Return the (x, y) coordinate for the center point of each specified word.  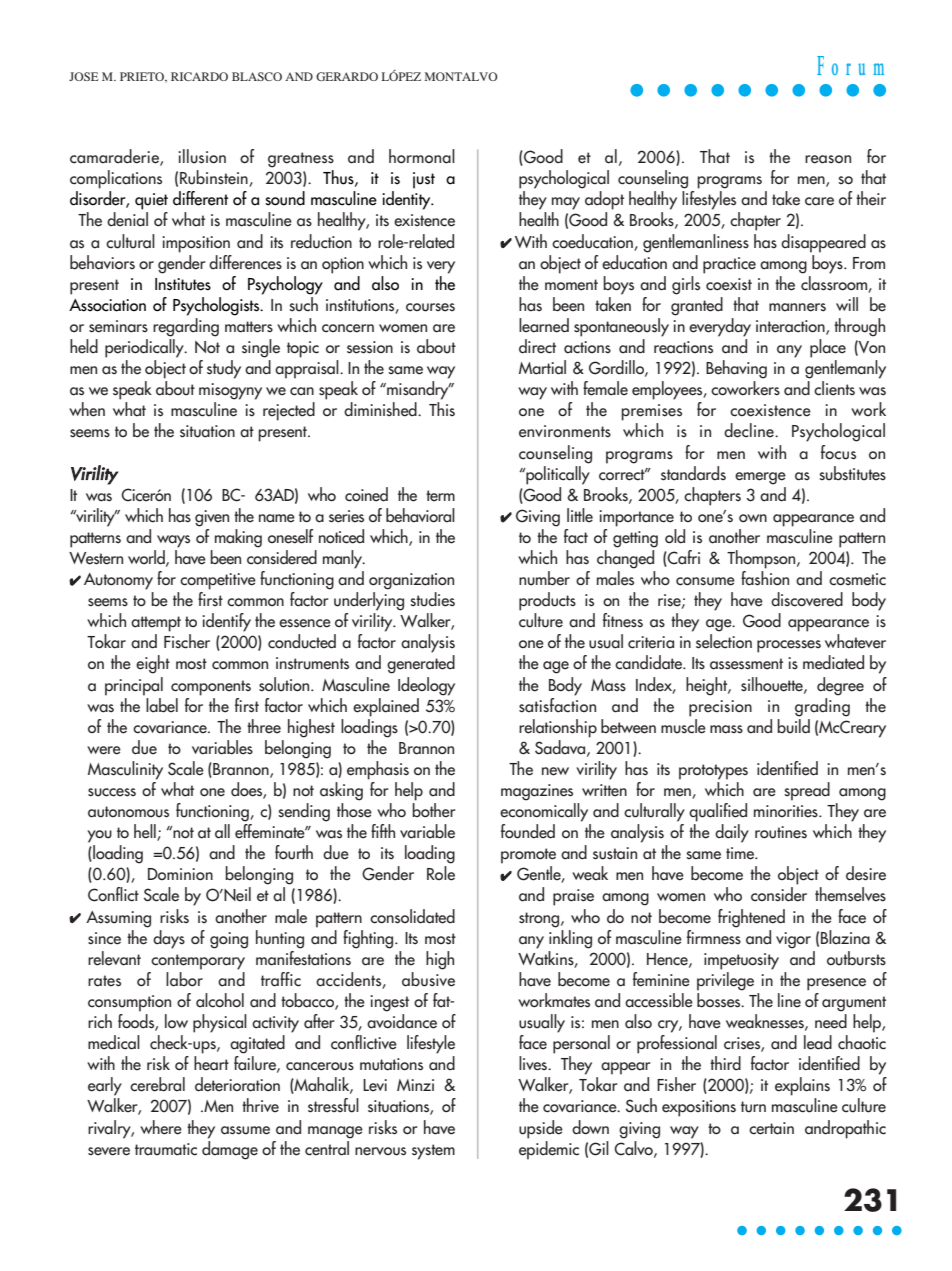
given (212, 518)
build (793, 725)
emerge (760, 478)
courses (430, 307)
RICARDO (199, 76)
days (169, 939)
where (161, 1127)
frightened (751, 918)
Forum (850, 65)
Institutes (183, 284)
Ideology (426, 686)
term (440, 496)
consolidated (412, 916)
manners (797, 307)
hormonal (422, 156)
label (162, 705)
